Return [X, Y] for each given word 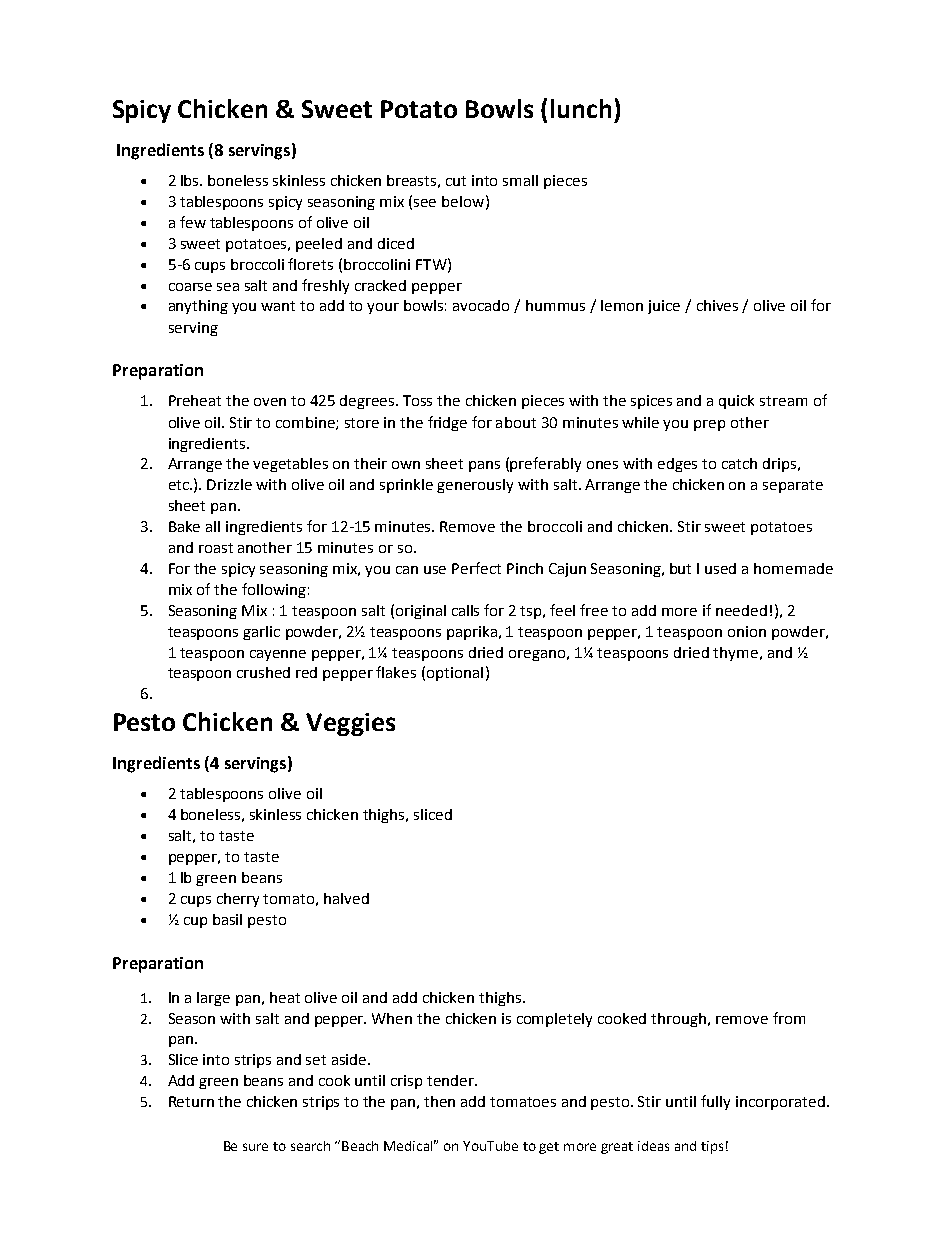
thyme [737, 654]
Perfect [476, 568]
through [680, 1020]
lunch [581, 108]
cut [456, 181]
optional [455, 674]
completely [554, 1020]
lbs [191, 180]
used [720, 568]
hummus [555, 305]
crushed [263, 672]
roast [216, 548]
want [278, 306]
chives [717, 305]
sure [255, 1147]
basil [227, 919]
